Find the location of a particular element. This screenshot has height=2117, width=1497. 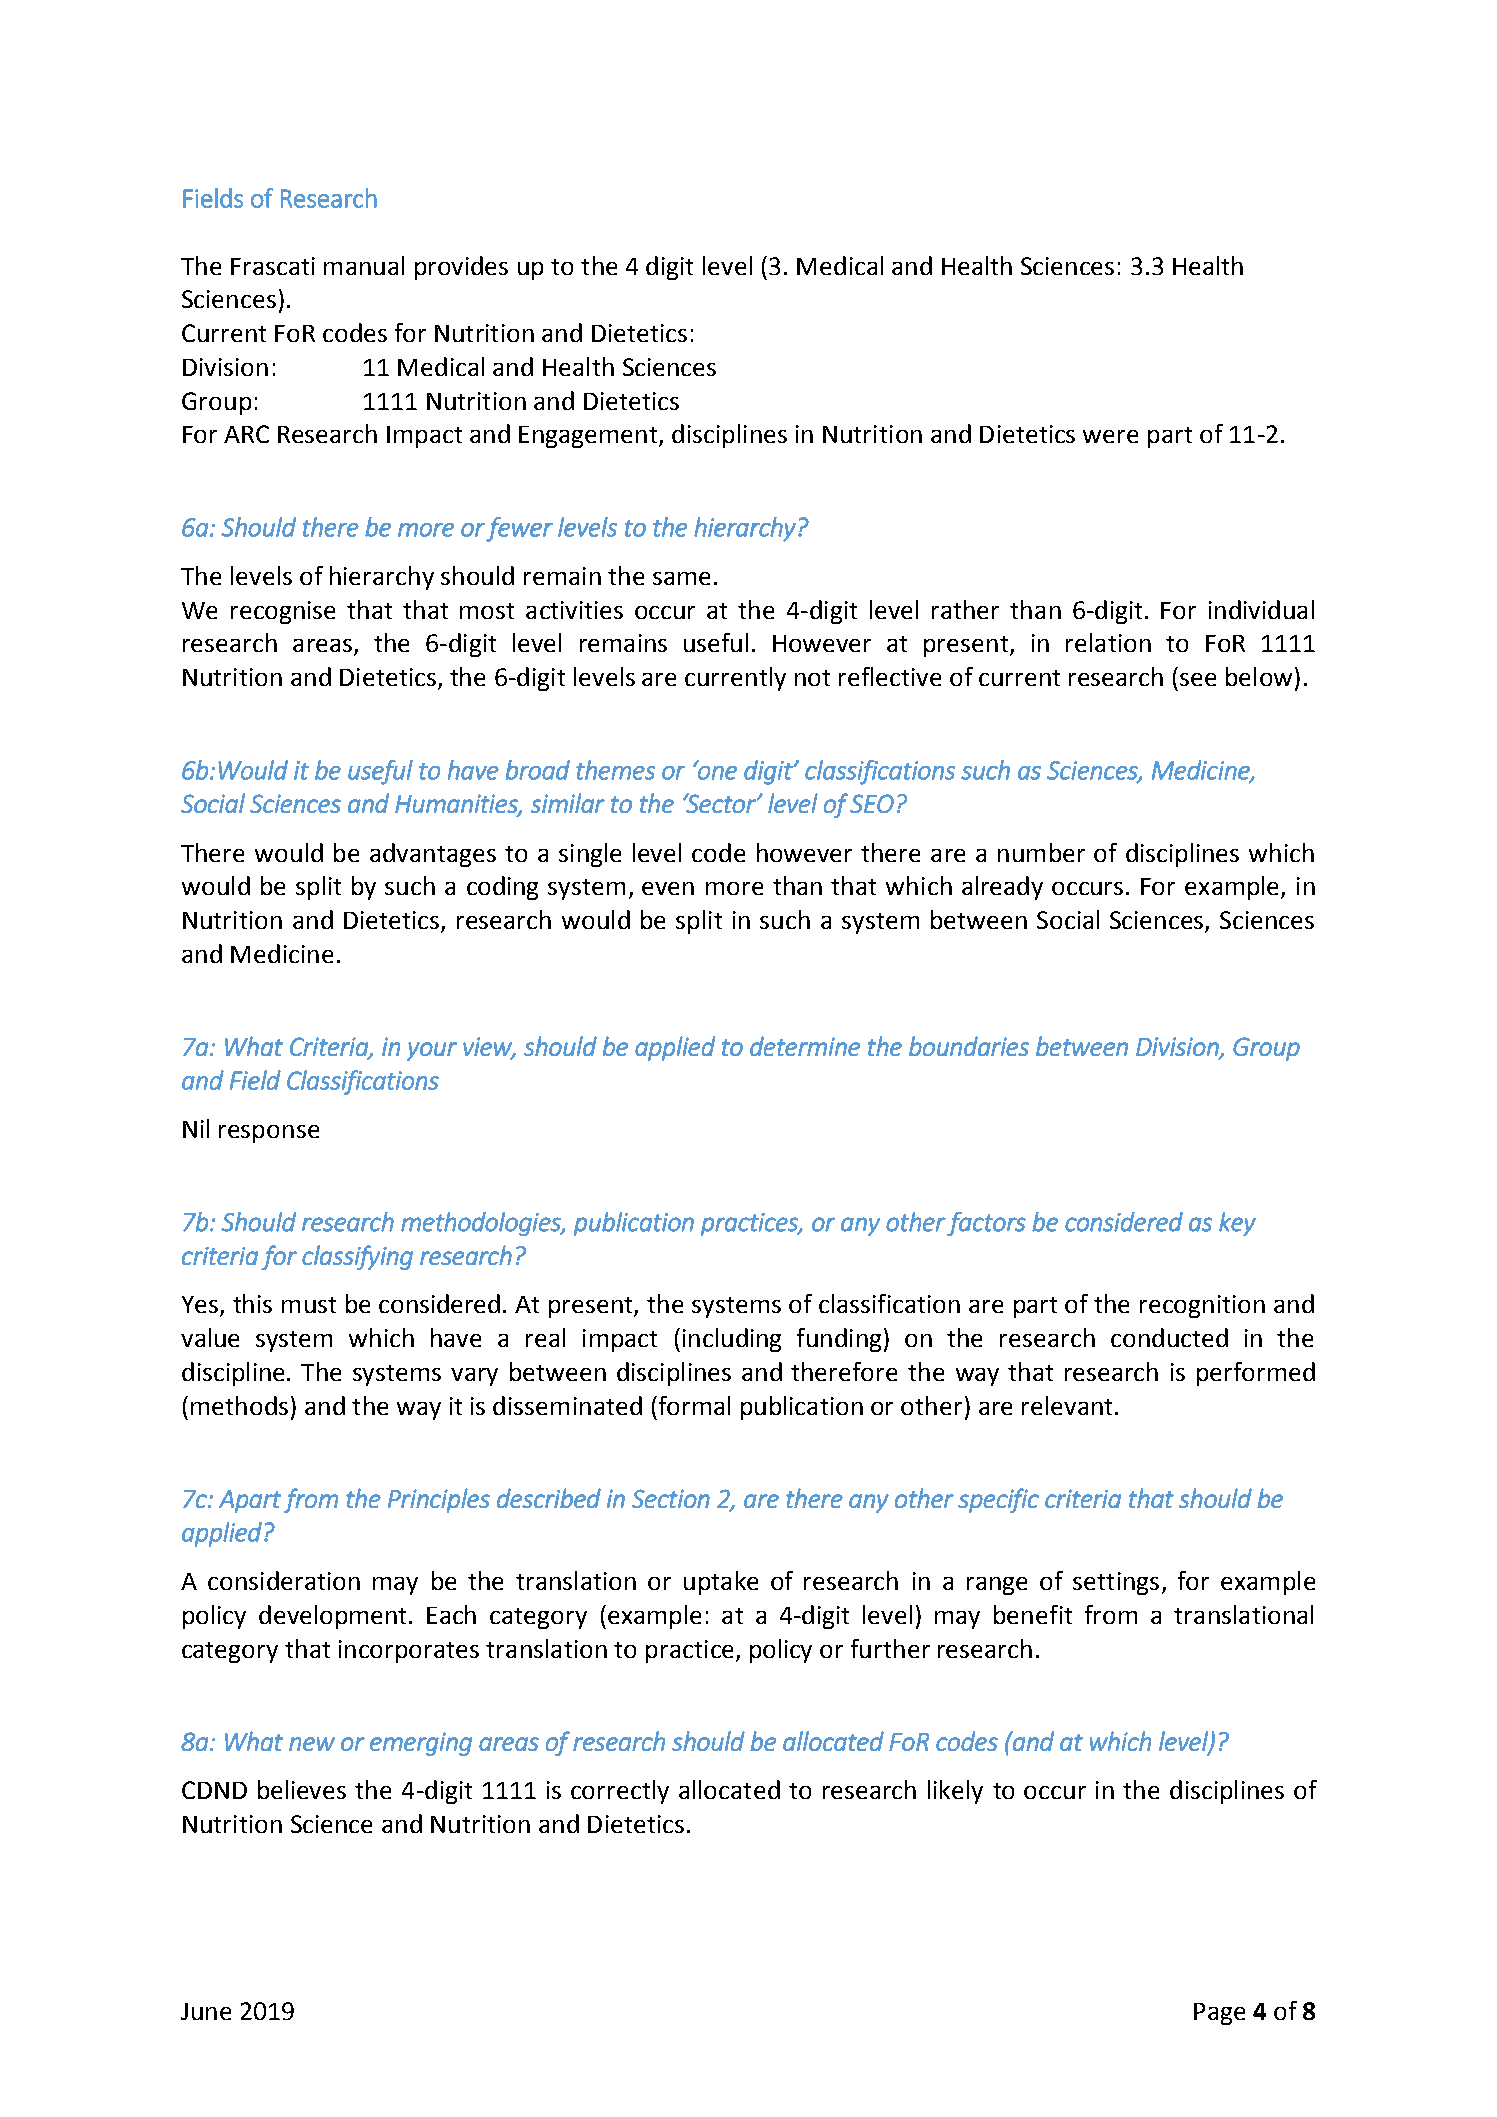

Page is located at coordinates (1219, 2014).
